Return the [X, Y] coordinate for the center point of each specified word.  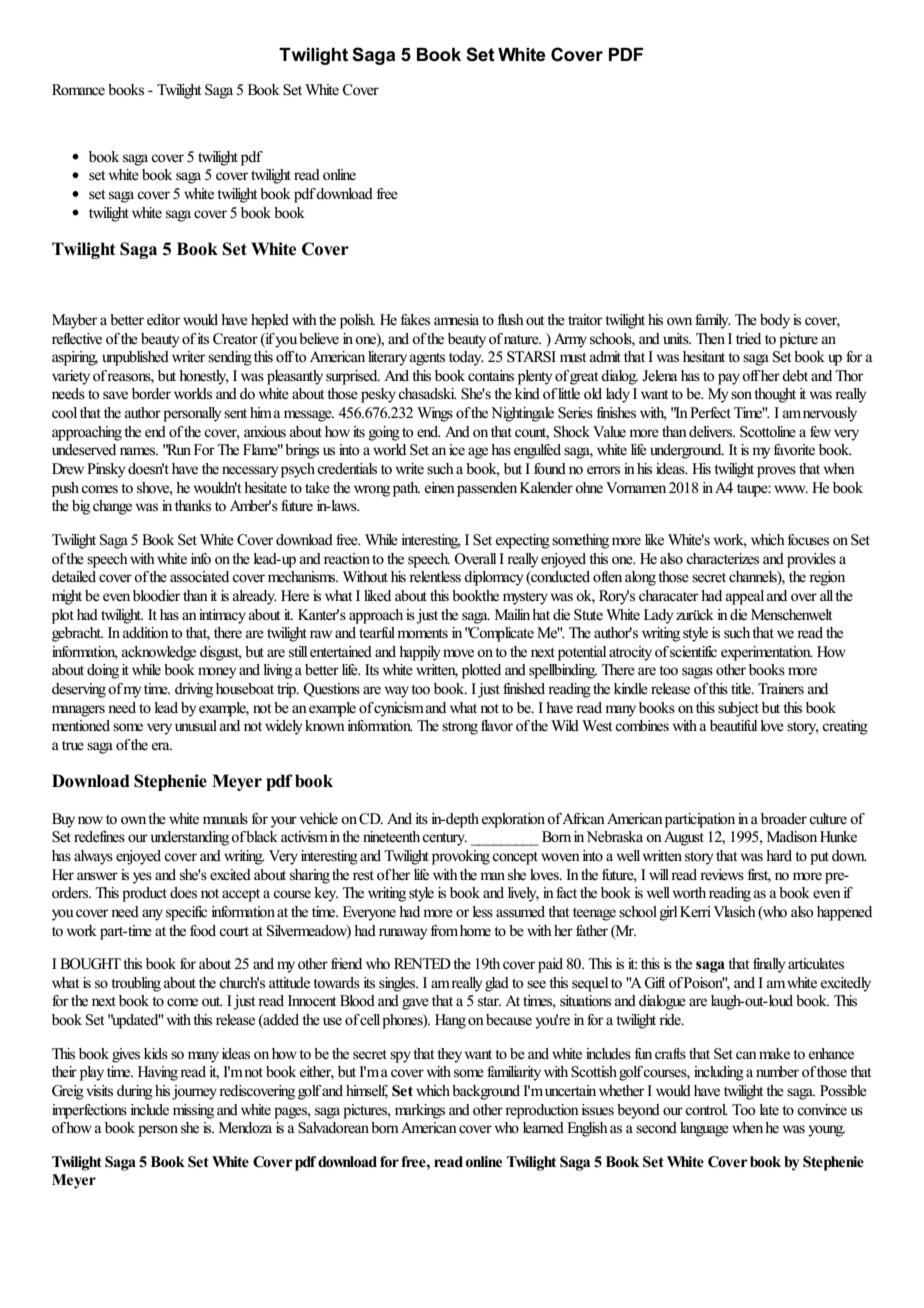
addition [146, 632]
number [777, 1072]
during [135, 1092]
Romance [78, 90]
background [486, 1092]
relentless [435, 577]
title [742, 689]
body [775, 321]
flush [511, 319]
